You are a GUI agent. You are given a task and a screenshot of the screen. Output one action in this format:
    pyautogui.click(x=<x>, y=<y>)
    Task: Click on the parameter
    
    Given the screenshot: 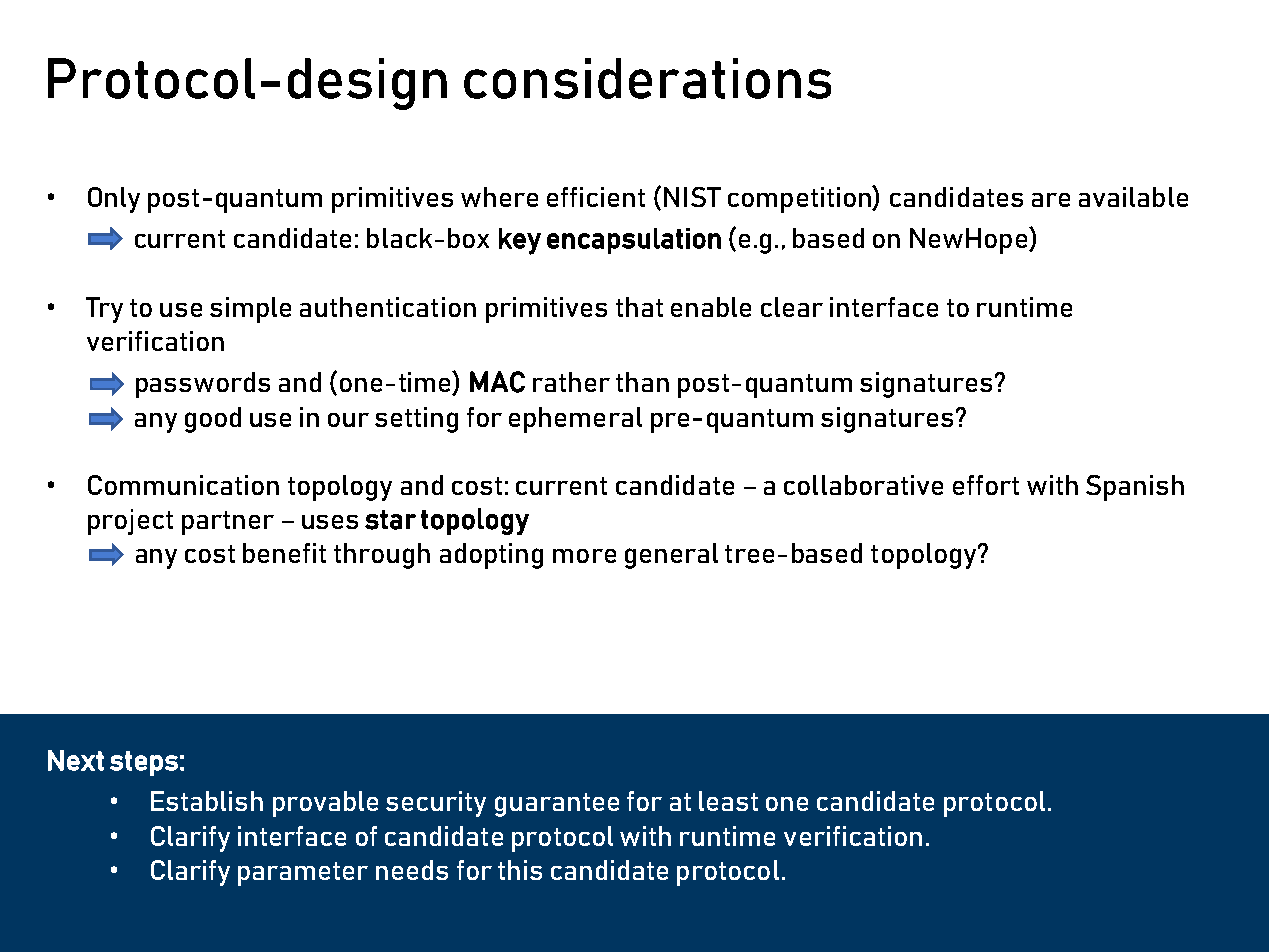 What is the action you would take?
    pyautogui.click(x=303, y=874)
